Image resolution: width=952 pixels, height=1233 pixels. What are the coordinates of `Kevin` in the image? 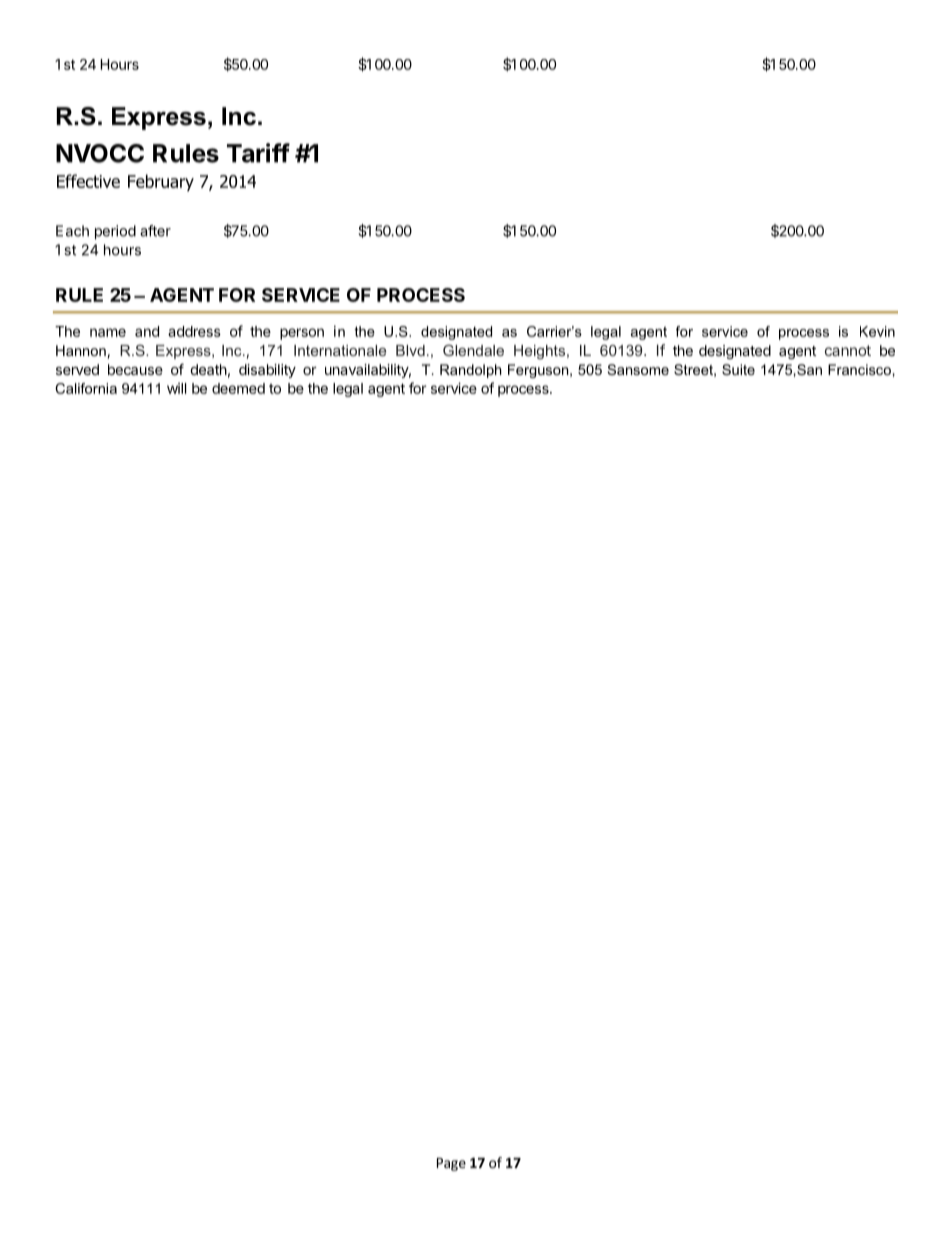 It's located at (877, 331).
